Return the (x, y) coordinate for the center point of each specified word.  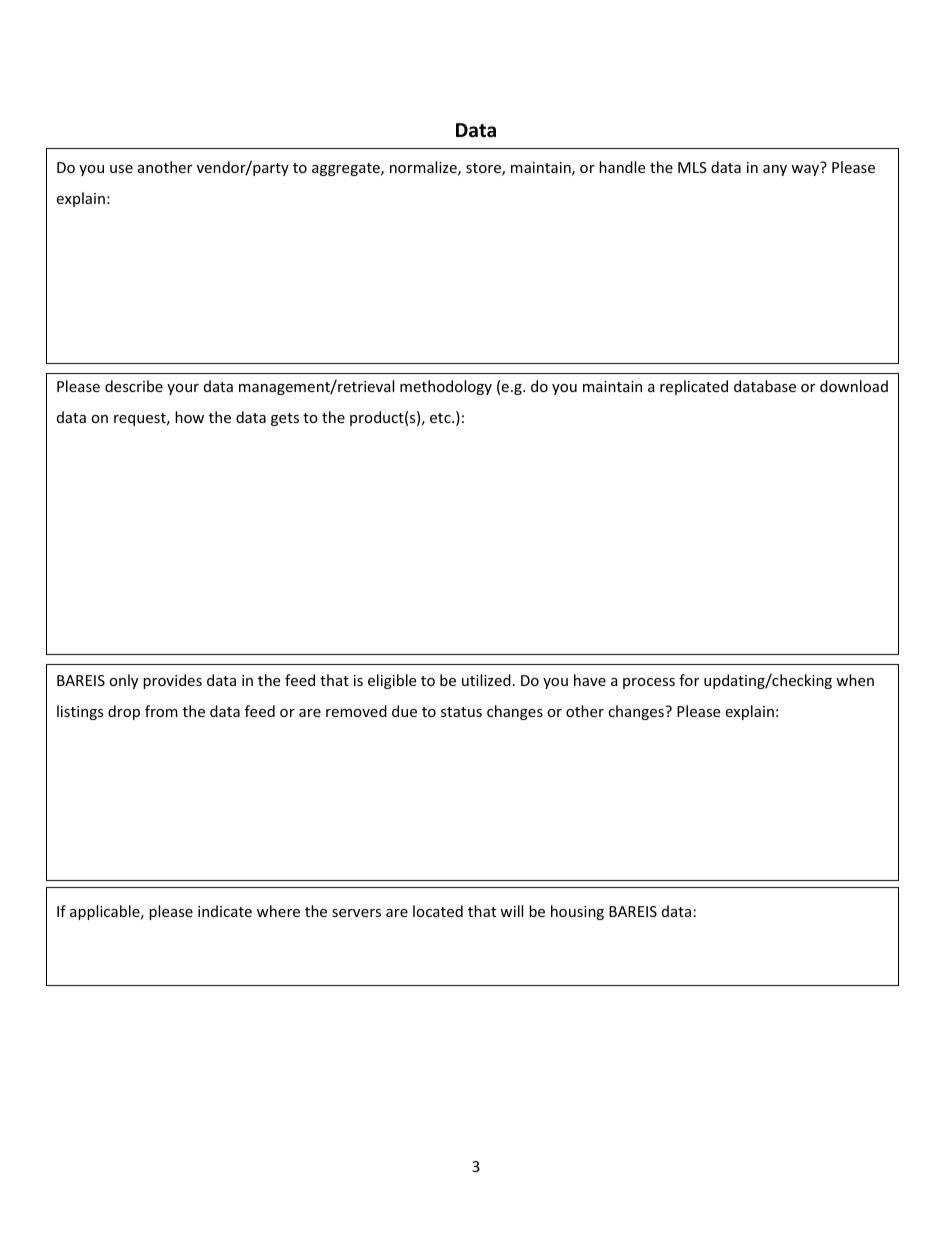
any (775, 170)
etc (441, 418)
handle (622, 167)
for (689, 680)
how (189, 417)
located (438, 911)
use (121, 169)
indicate (225, 911)
